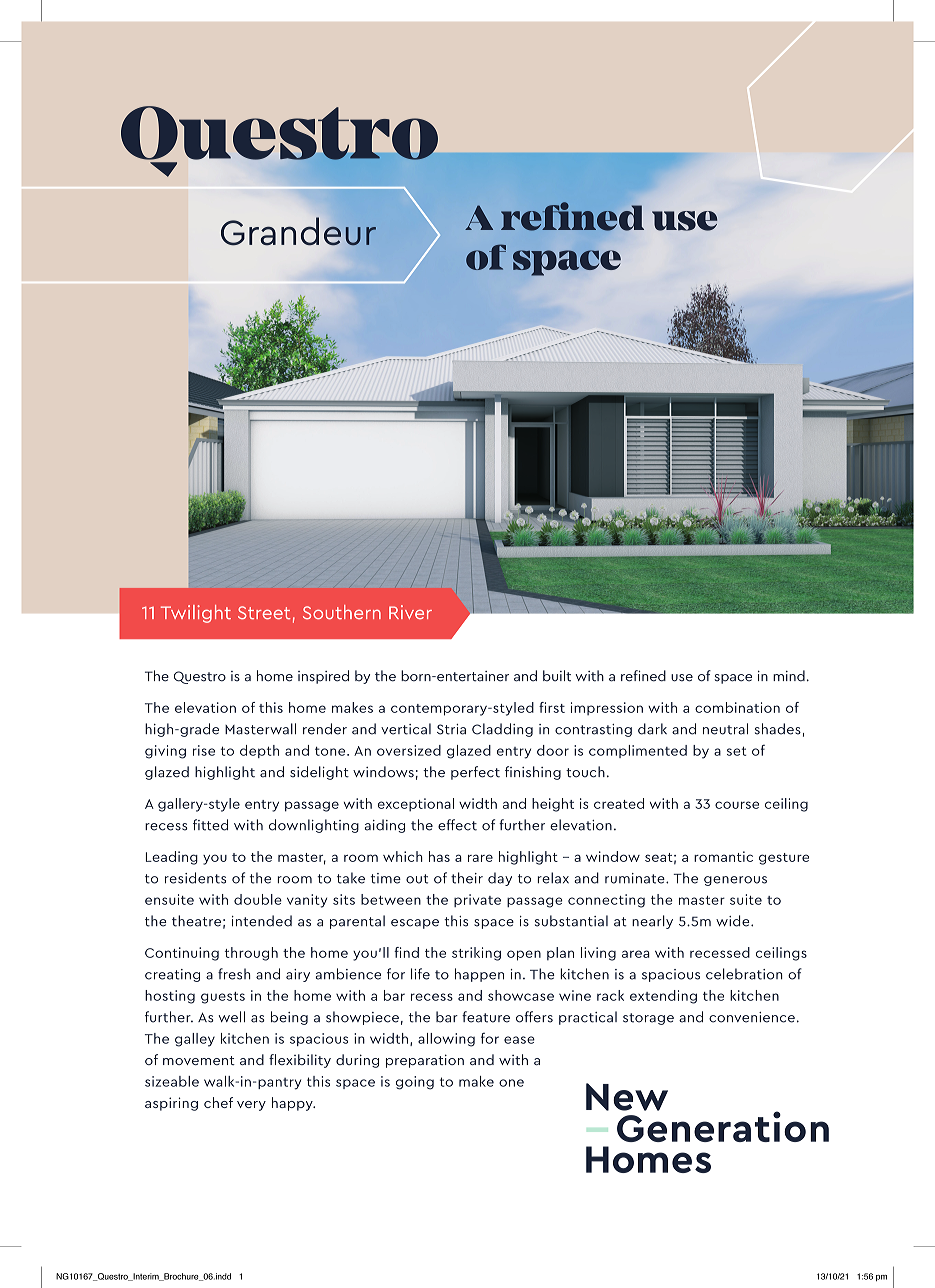 The width and height of the document is (935, 1288). I want to click on chef, so click(218, 1102).
